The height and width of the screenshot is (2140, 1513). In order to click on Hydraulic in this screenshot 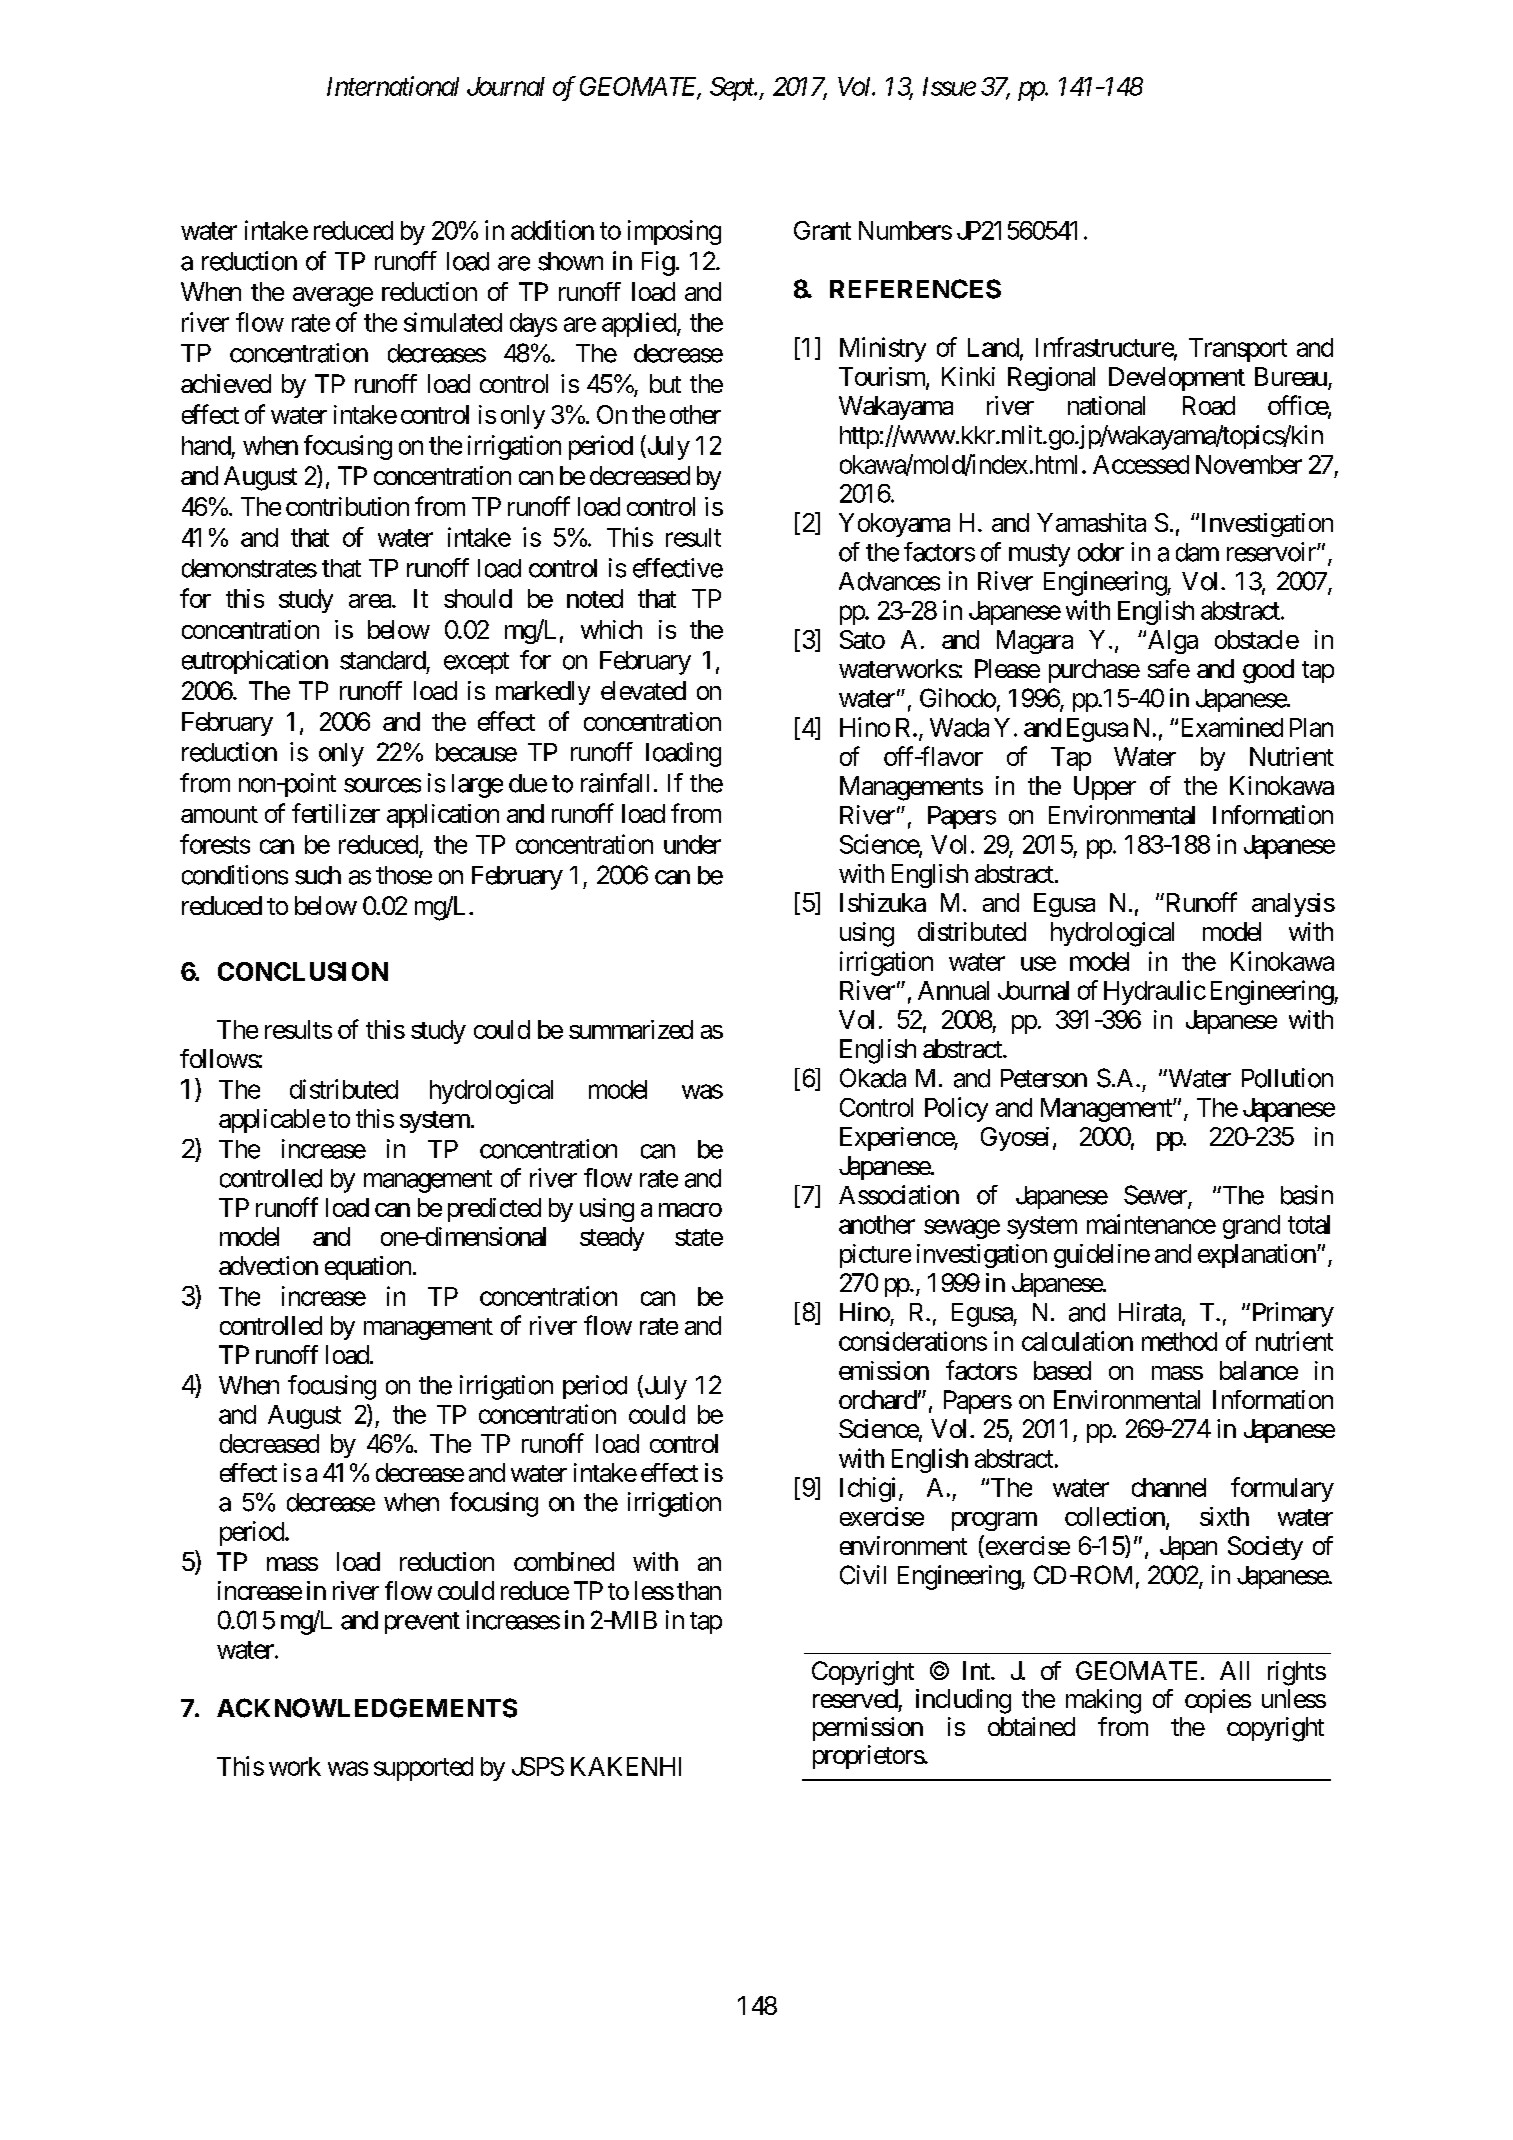, I will do `click(1155, 992)`.
